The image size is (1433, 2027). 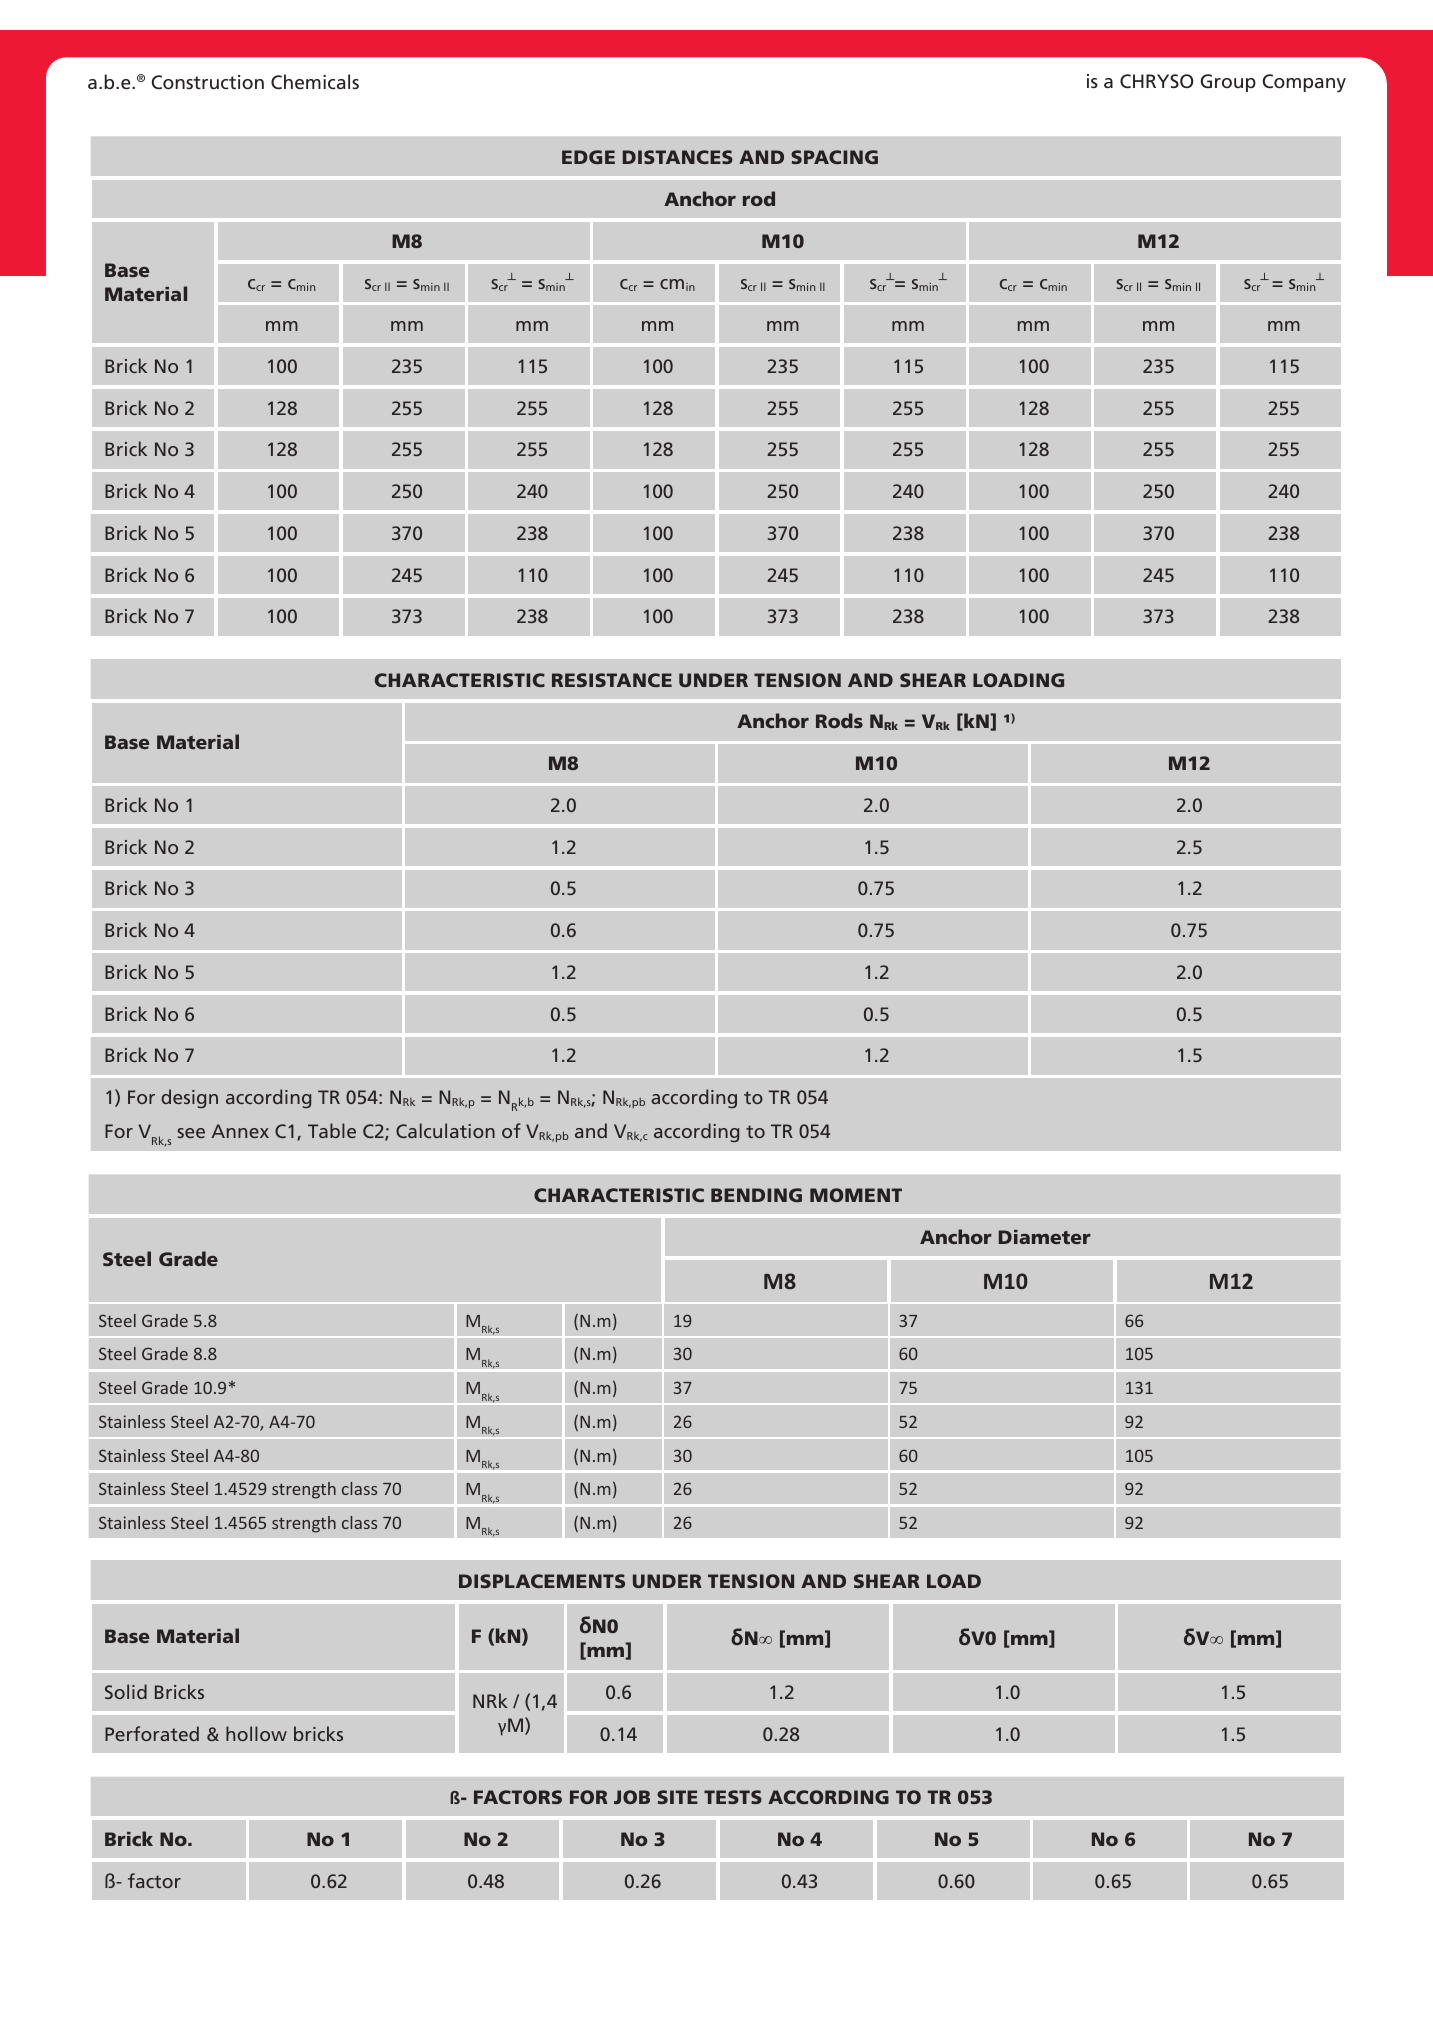 I want to click on DISTANCES, so click(x=678, y=157).
